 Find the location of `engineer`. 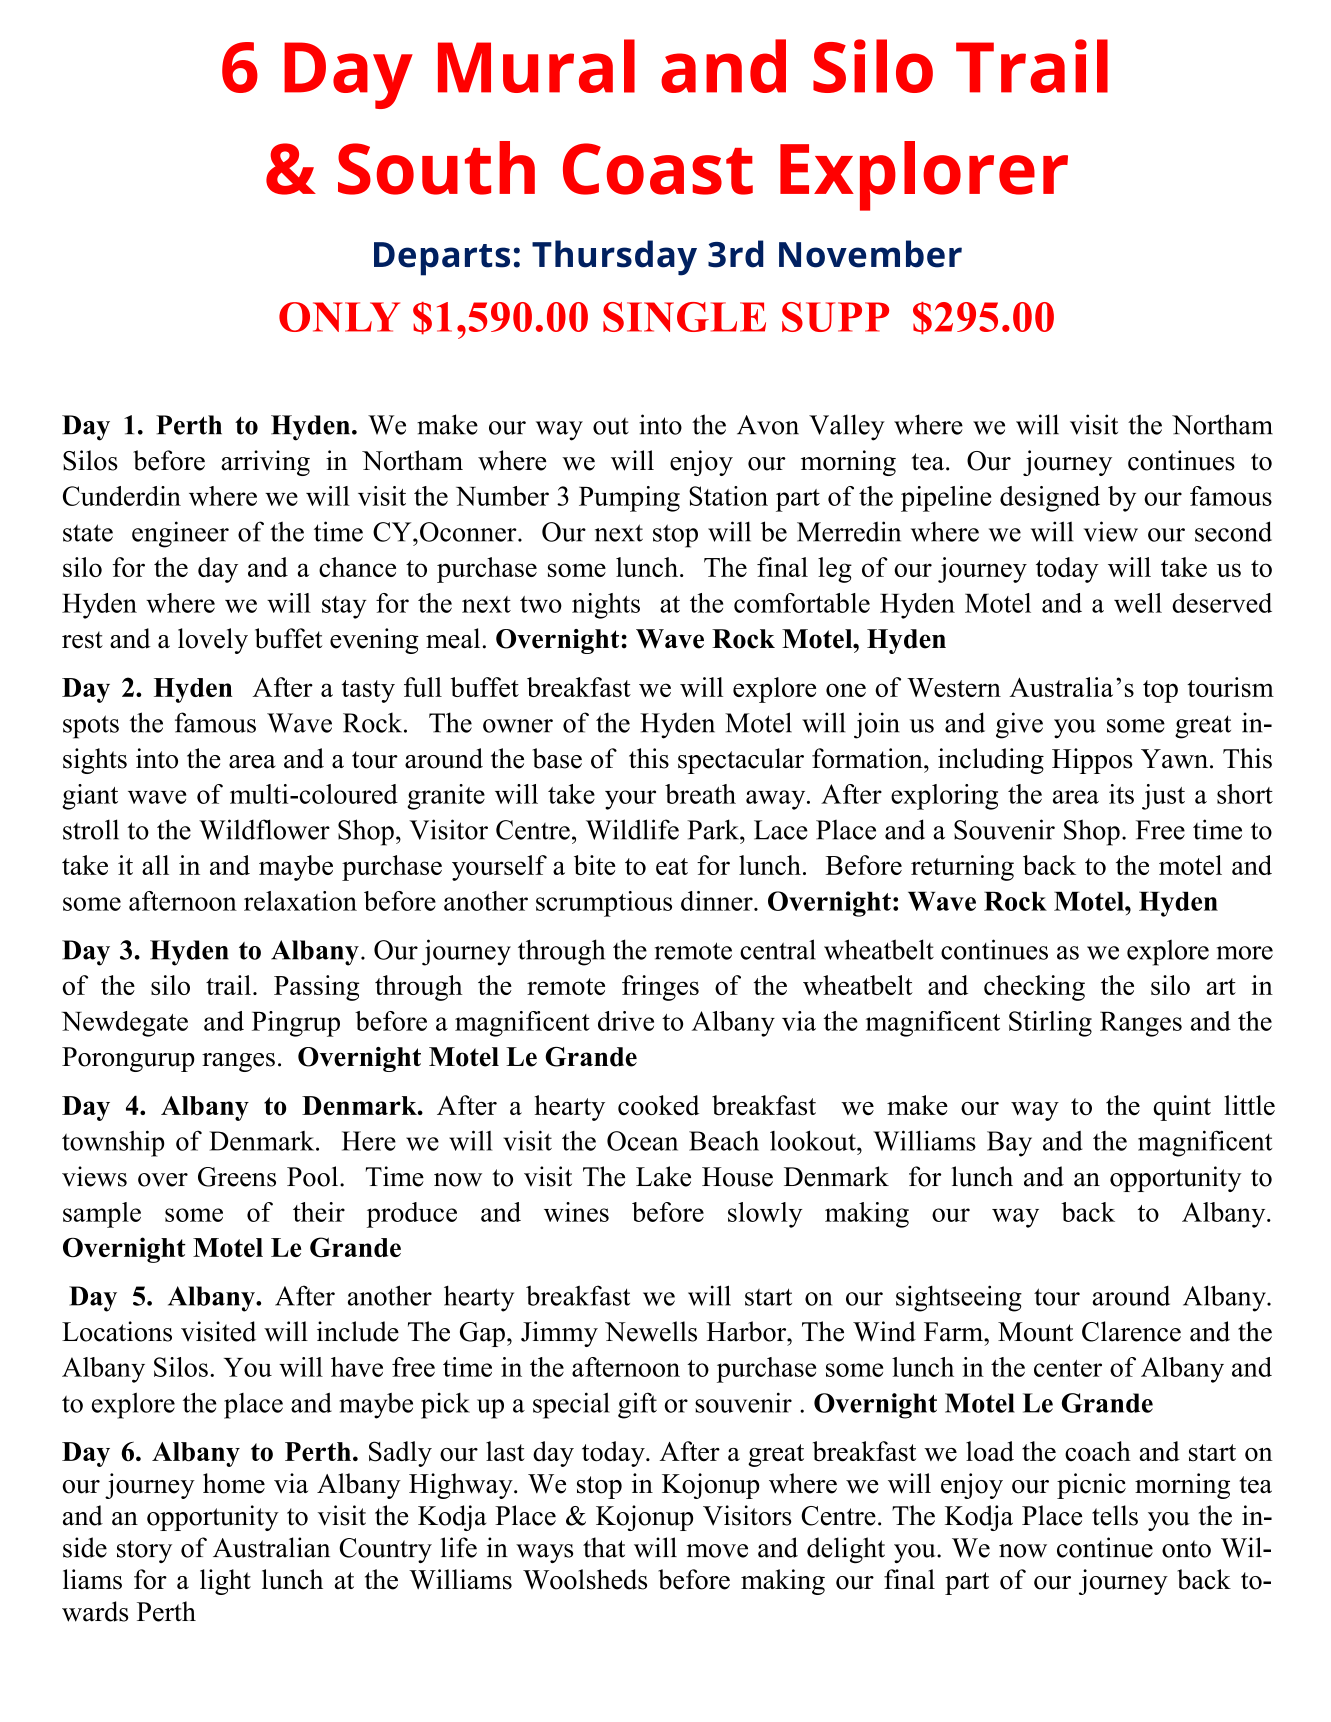

engineer is located at coordinates (180, 534).
